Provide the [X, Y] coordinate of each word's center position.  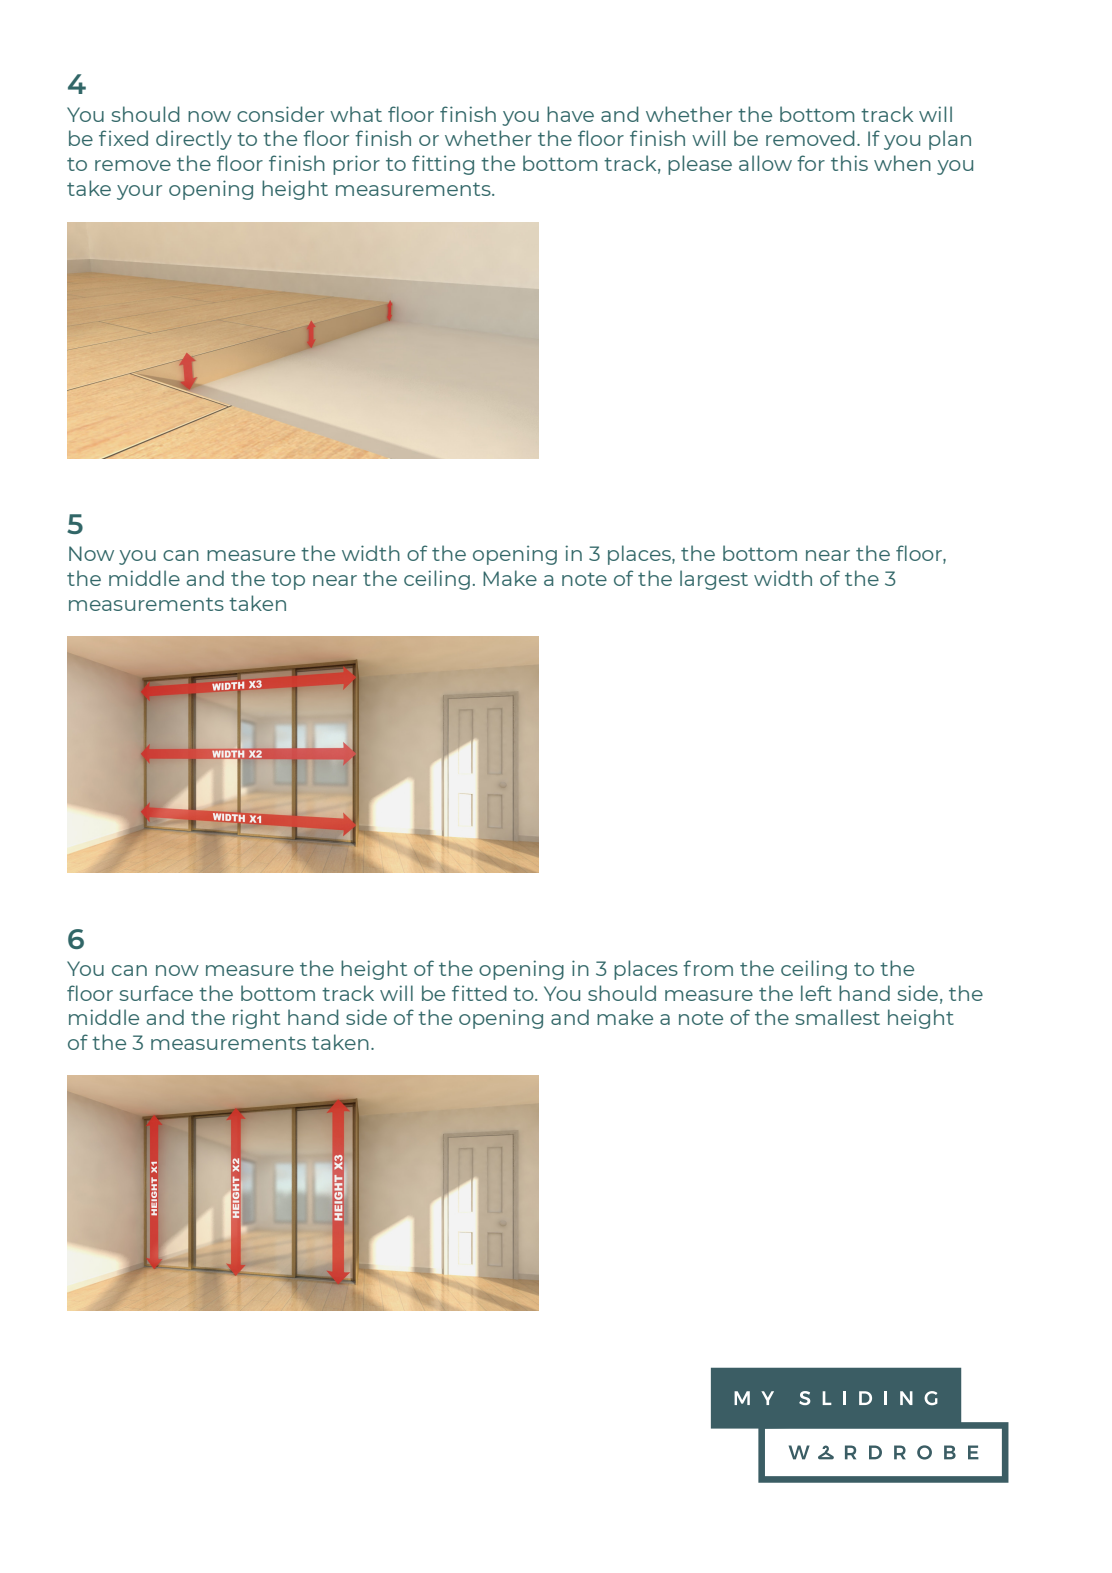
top [288, 581]
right [256, 1019]
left [816, 993]
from [708, 968]
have [570, 114]
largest [714, 580]
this [849, 163]
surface [156, 993]
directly [194, 140]
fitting [443, 165]
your [139, 192]
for [811, 163]
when [902, 163]
